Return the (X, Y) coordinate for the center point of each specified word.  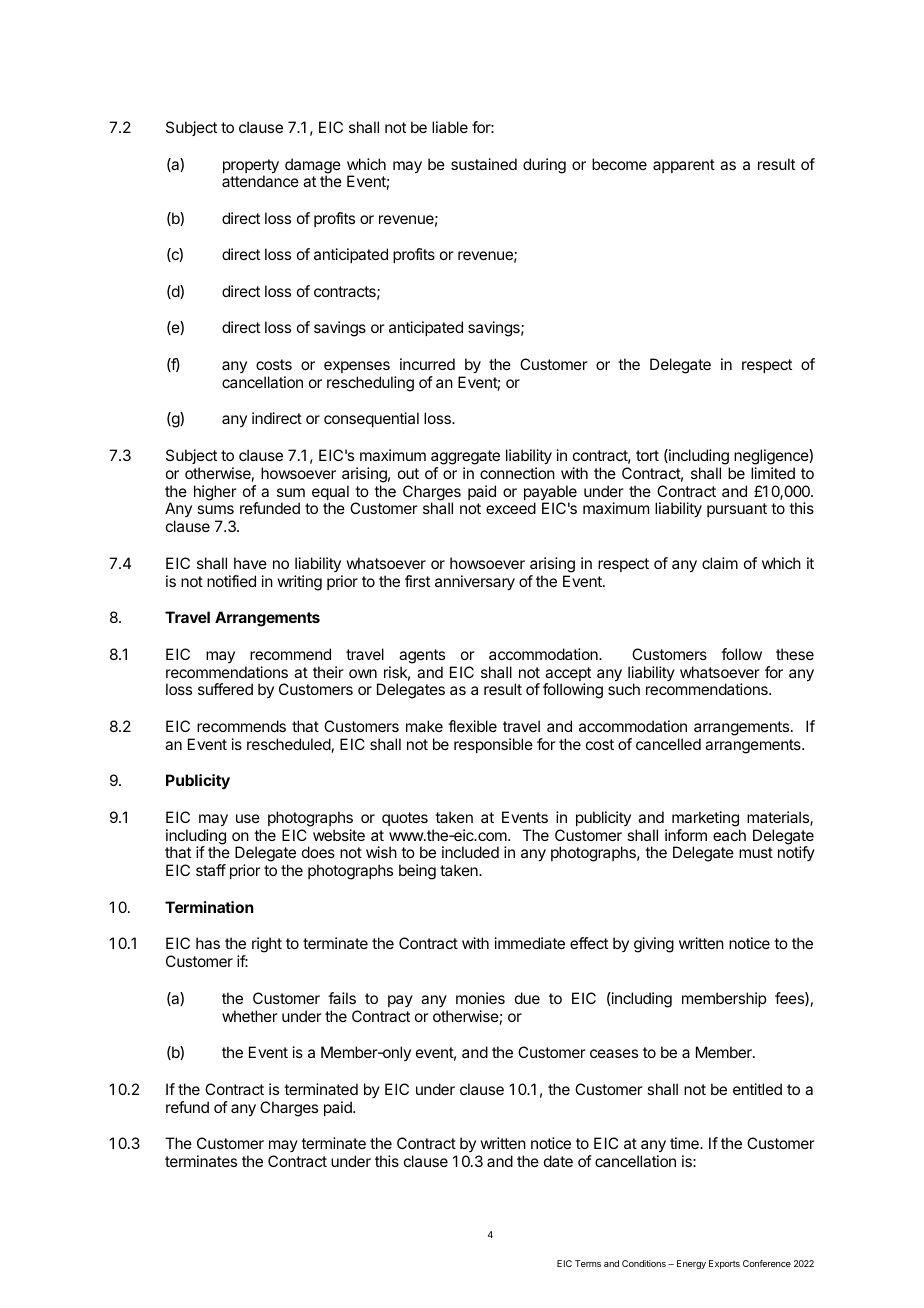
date (558, 1161)
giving (654, 945)
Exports (724, 1264)
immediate (530, 943)
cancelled (668, 744)
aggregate (465, 457)
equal (330, 494)
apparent (684, 166)
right (267, 945)
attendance (260, 181)
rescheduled (289, 744)
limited (773, 473)
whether (250, 1016)
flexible (472, 726)
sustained (484, 164)
